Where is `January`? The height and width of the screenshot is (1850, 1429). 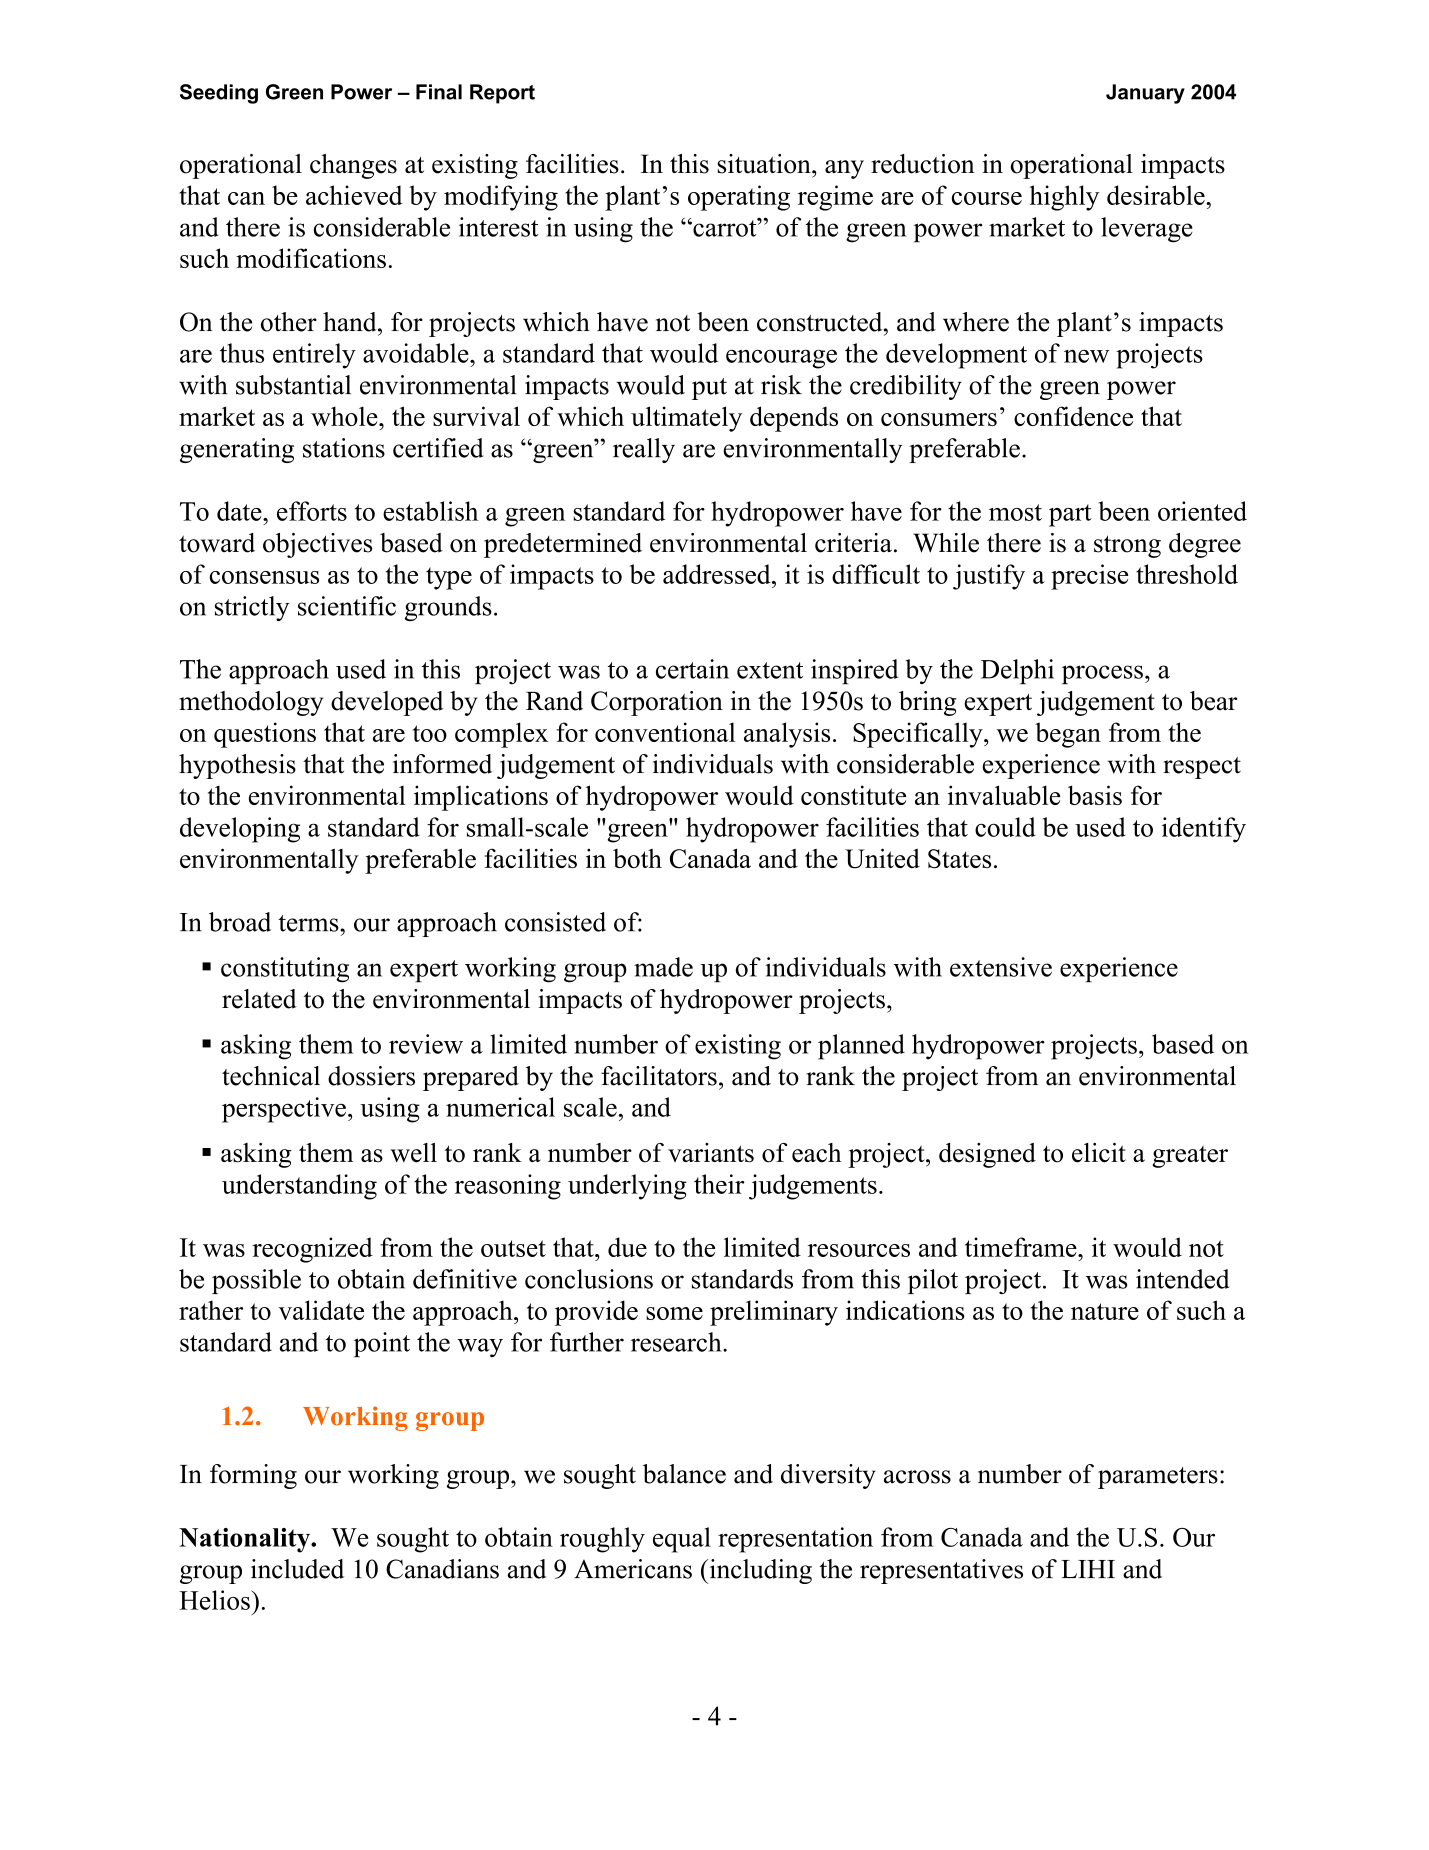 January is located at coordinates (1145, 94).
